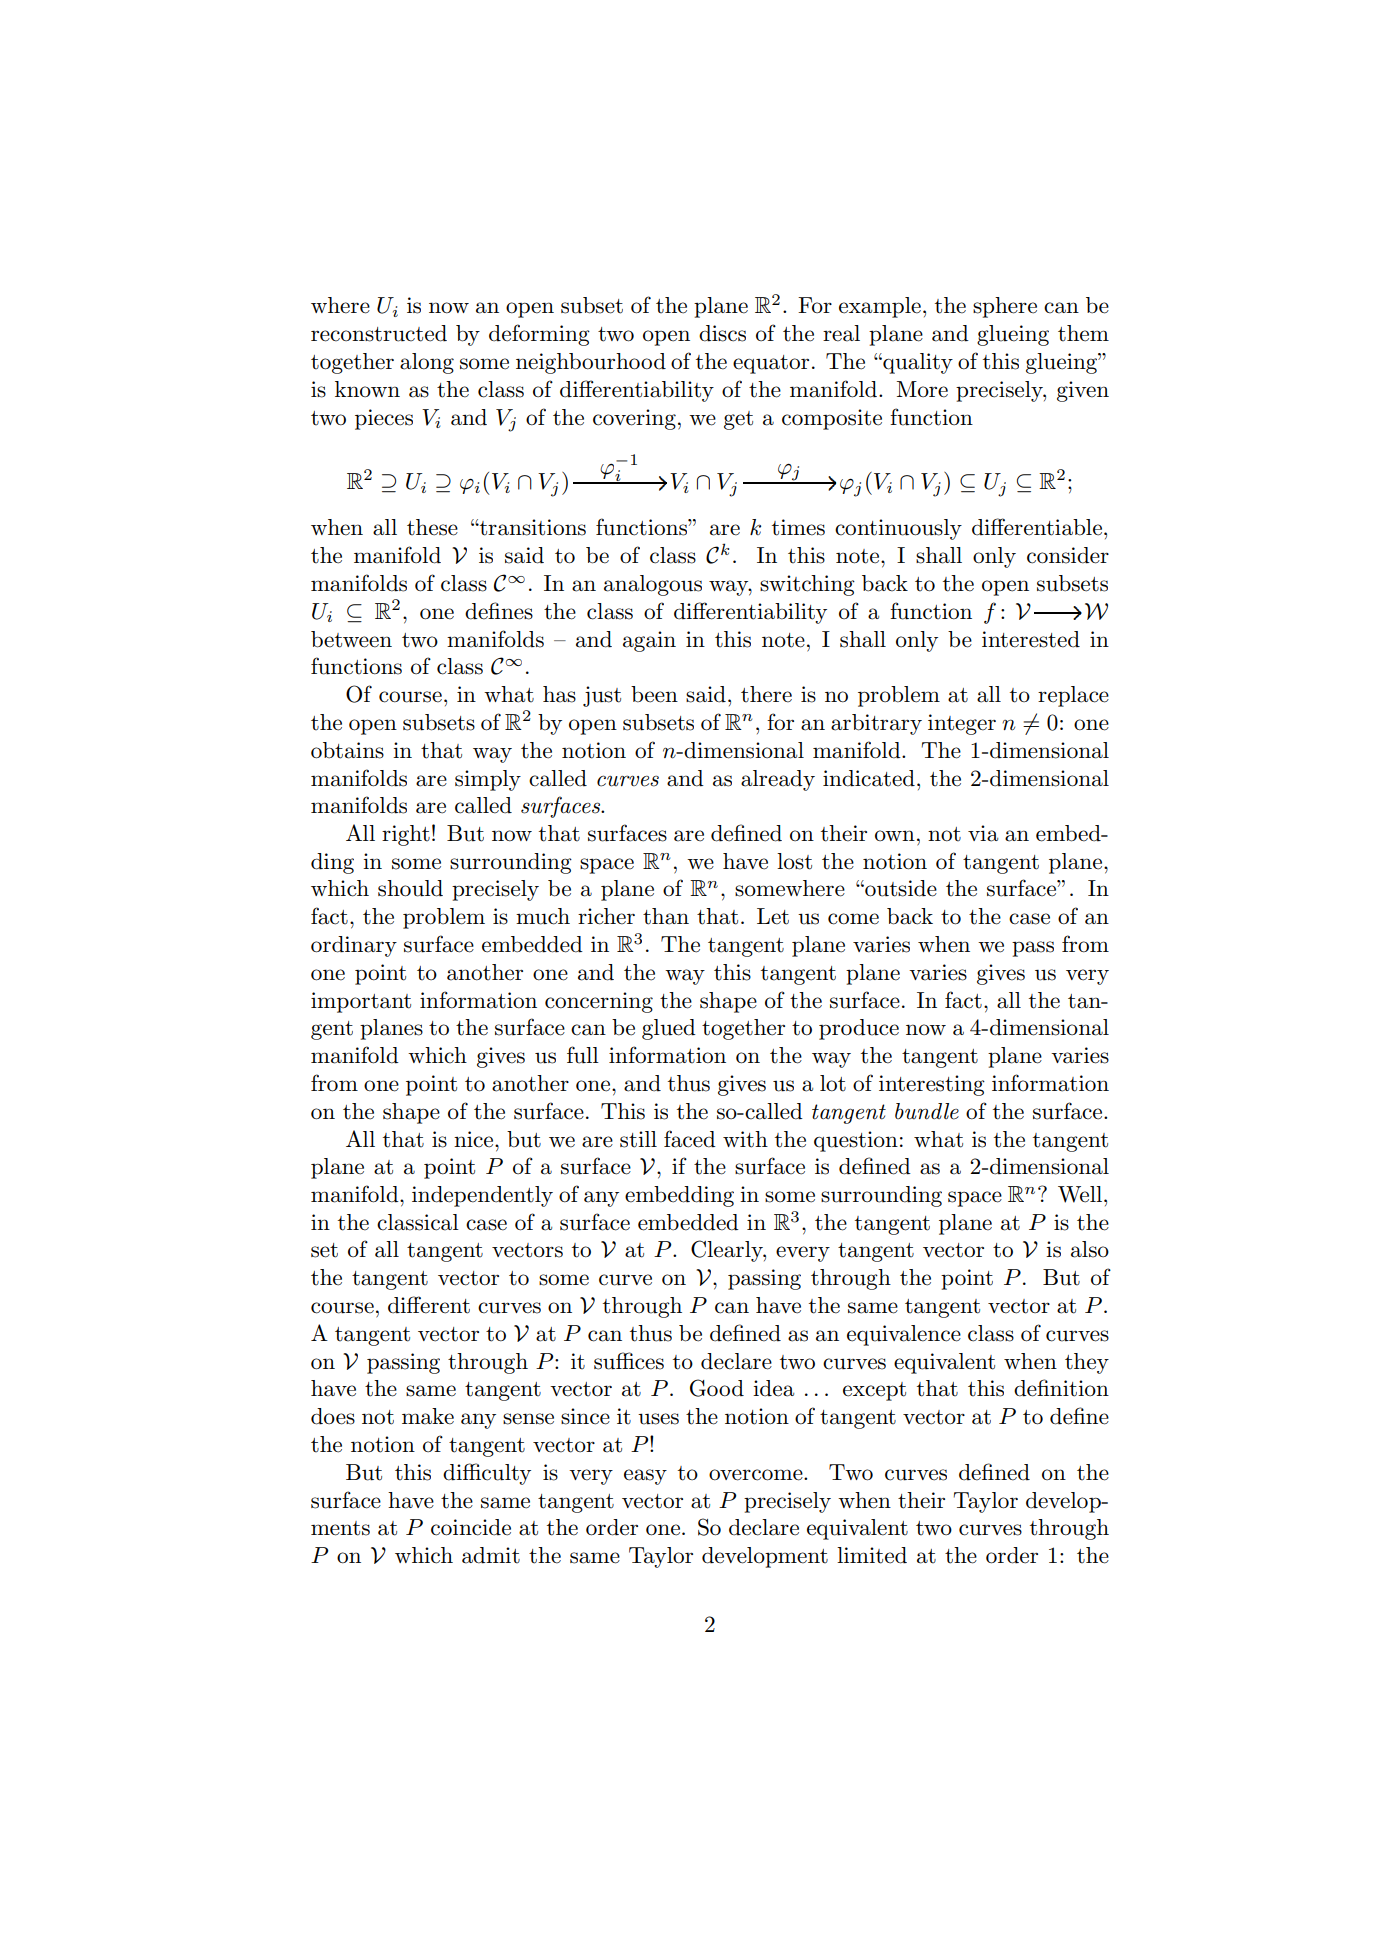  Describe the element at coordinates (649, 641) in the document. I see `again` at that location.
